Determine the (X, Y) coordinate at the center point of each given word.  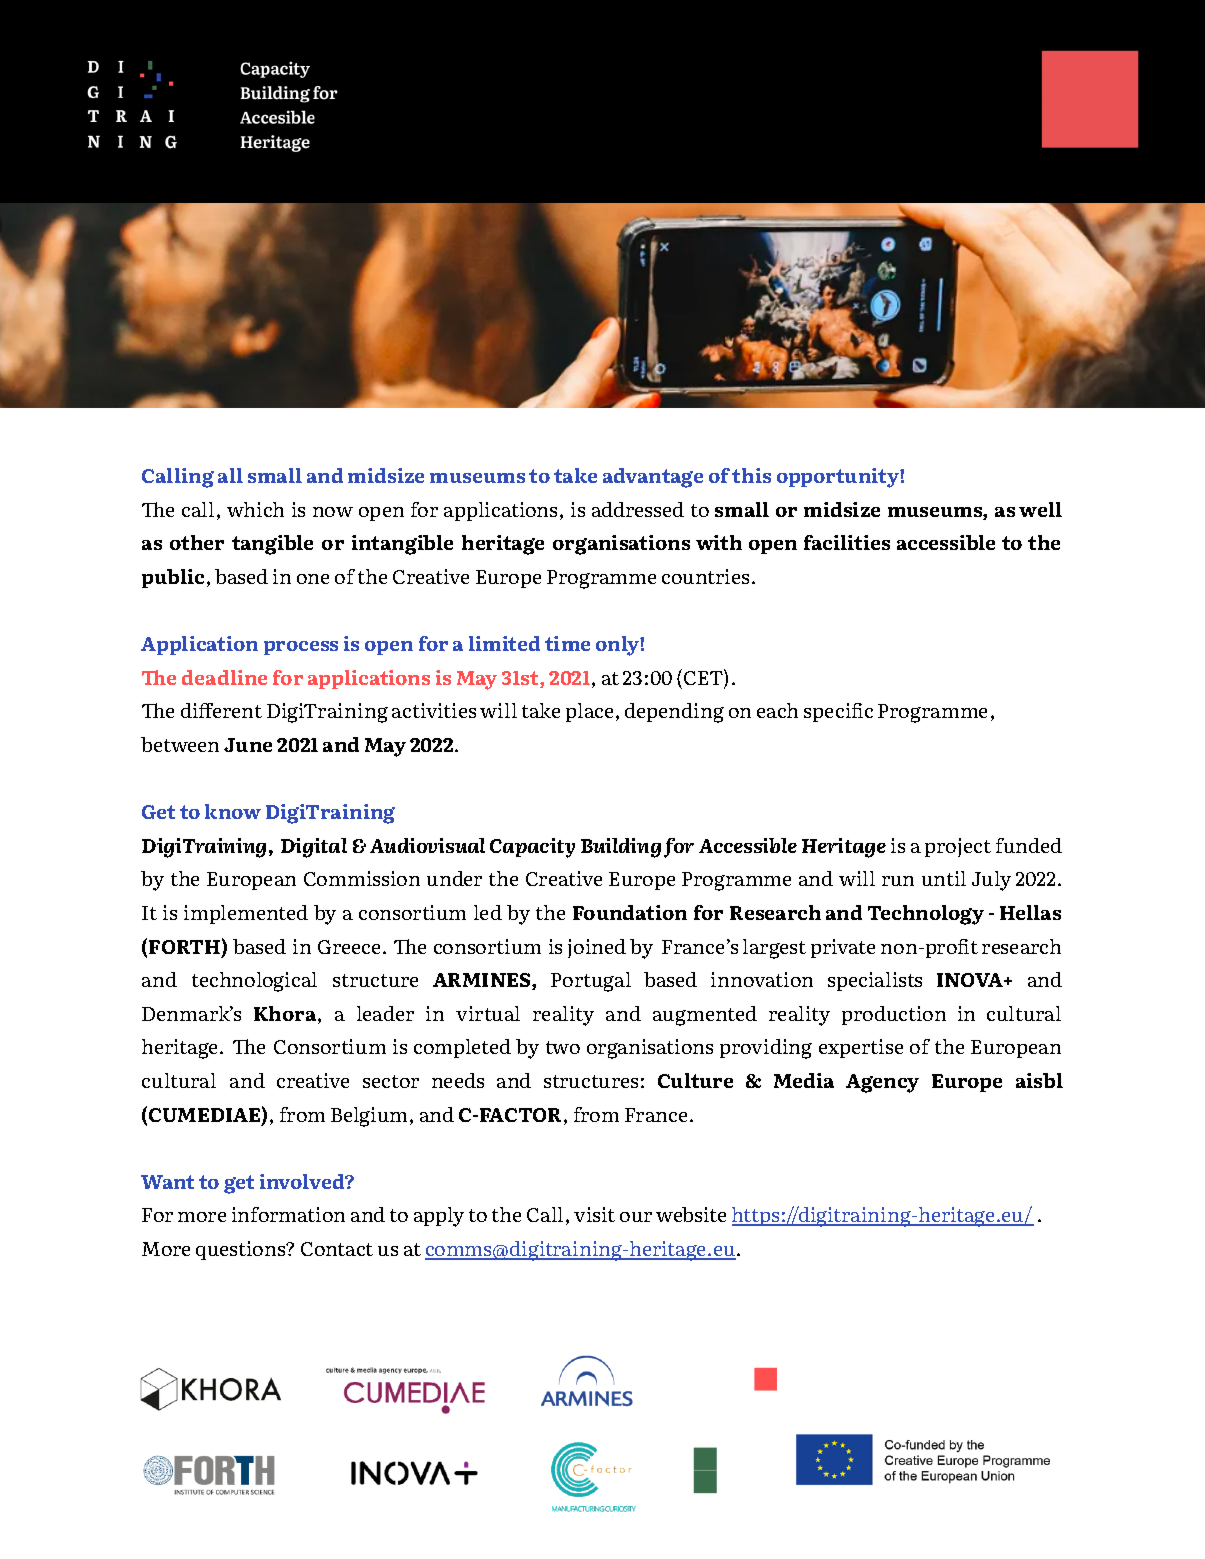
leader (385, 1013)
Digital (314, 848)
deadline (224, 677)
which (255, 509)
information (288, 1214)
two (563, 1047)
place (589, 712)
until (944, 878)
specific (838, 712)
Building (621, 848)
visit (594, 1214)
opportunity (839, 478)
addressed (638, 509)
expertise (861, 1048)
